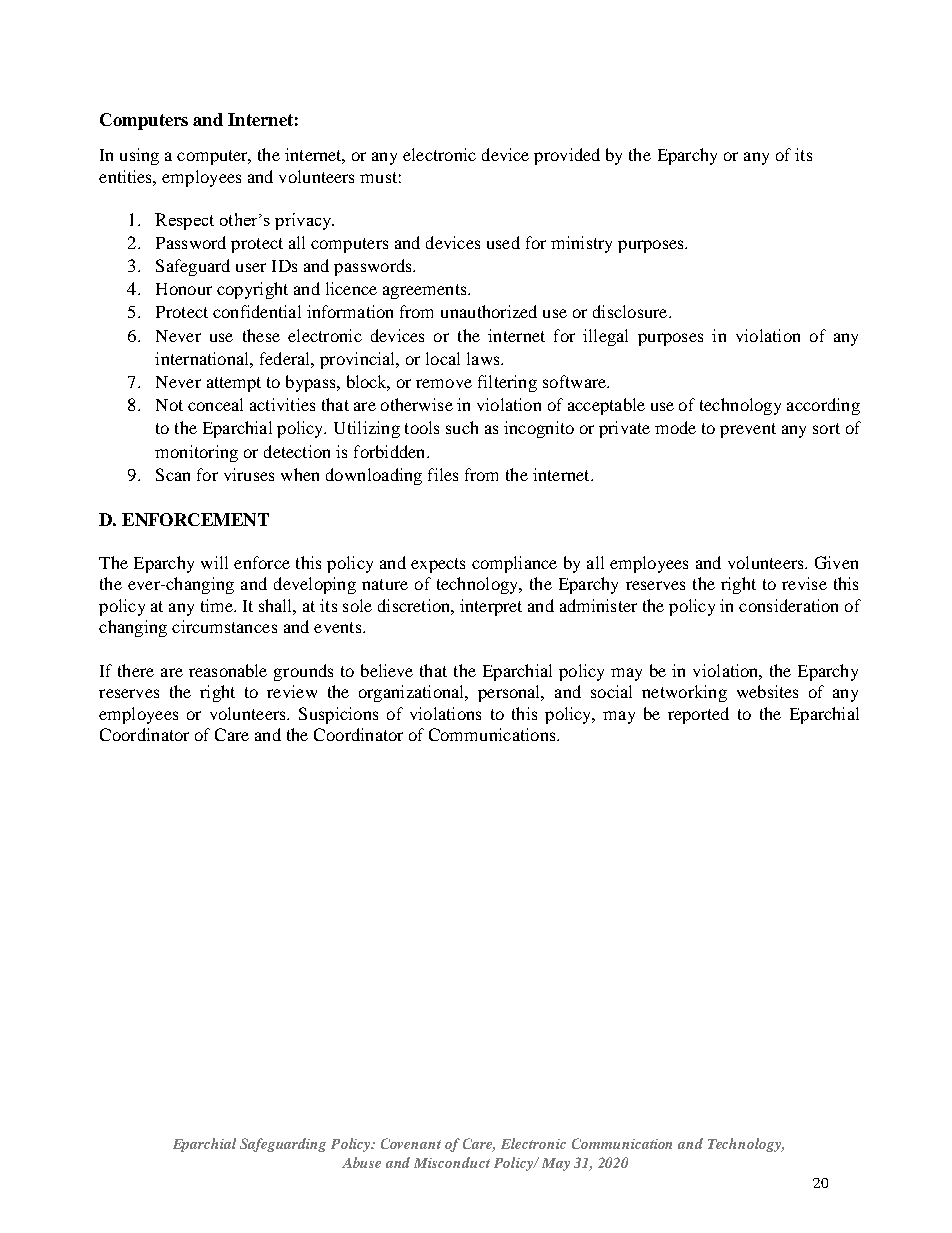 The width and height of the screenshot is (952, 1233). What do you see at coordinates (581, 244) in the screenshot?
I see `ministry` at bounding box center [581, 244].
